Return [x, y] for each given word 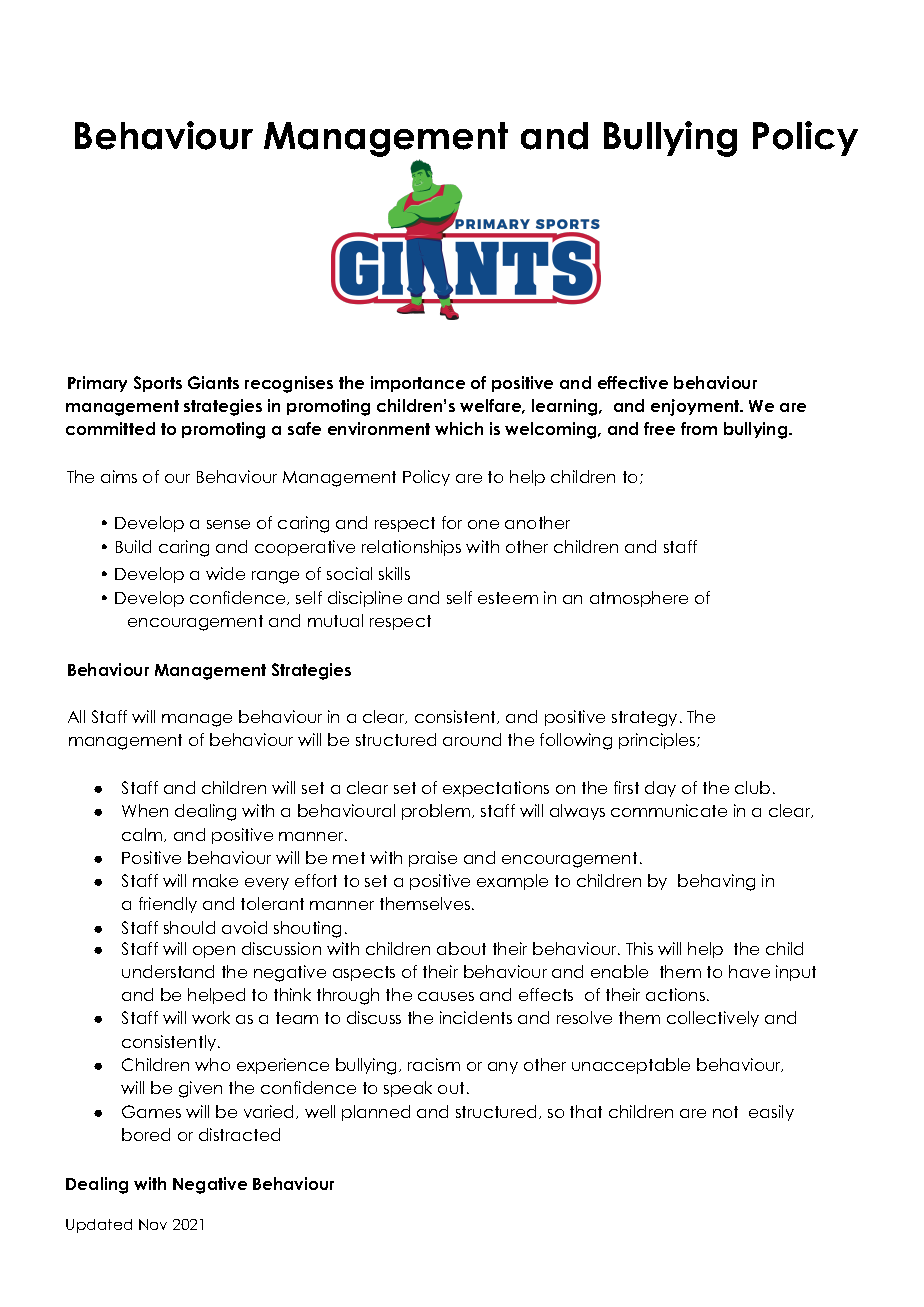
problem [437, 812]
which [459, 428]
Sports [158, 384]
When [145, 810]
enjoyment [696, 407]
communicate [669, 810]
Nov [153, 1224]
